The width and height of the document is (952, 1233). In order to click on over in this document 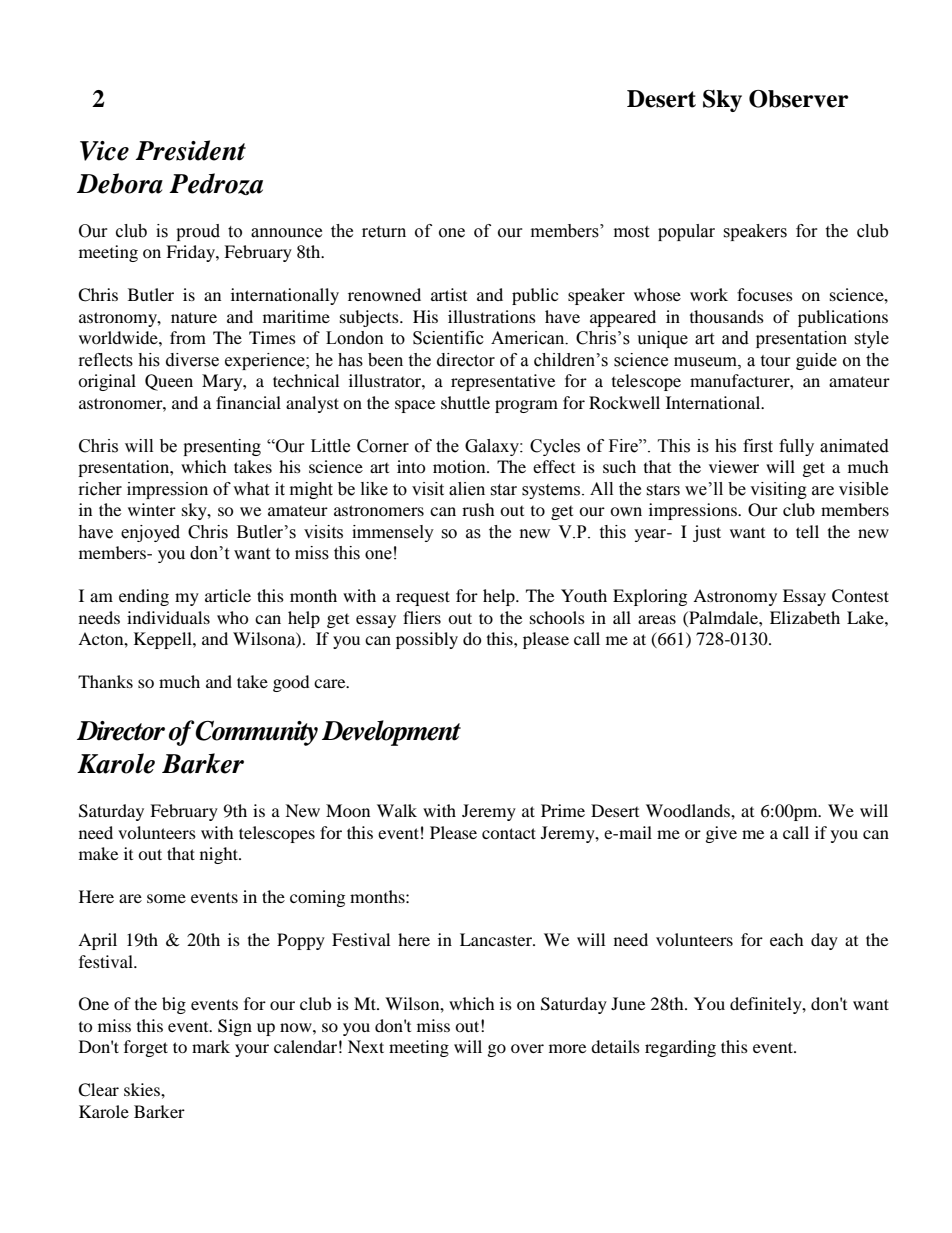, I will do `click(527, 1048)`.
